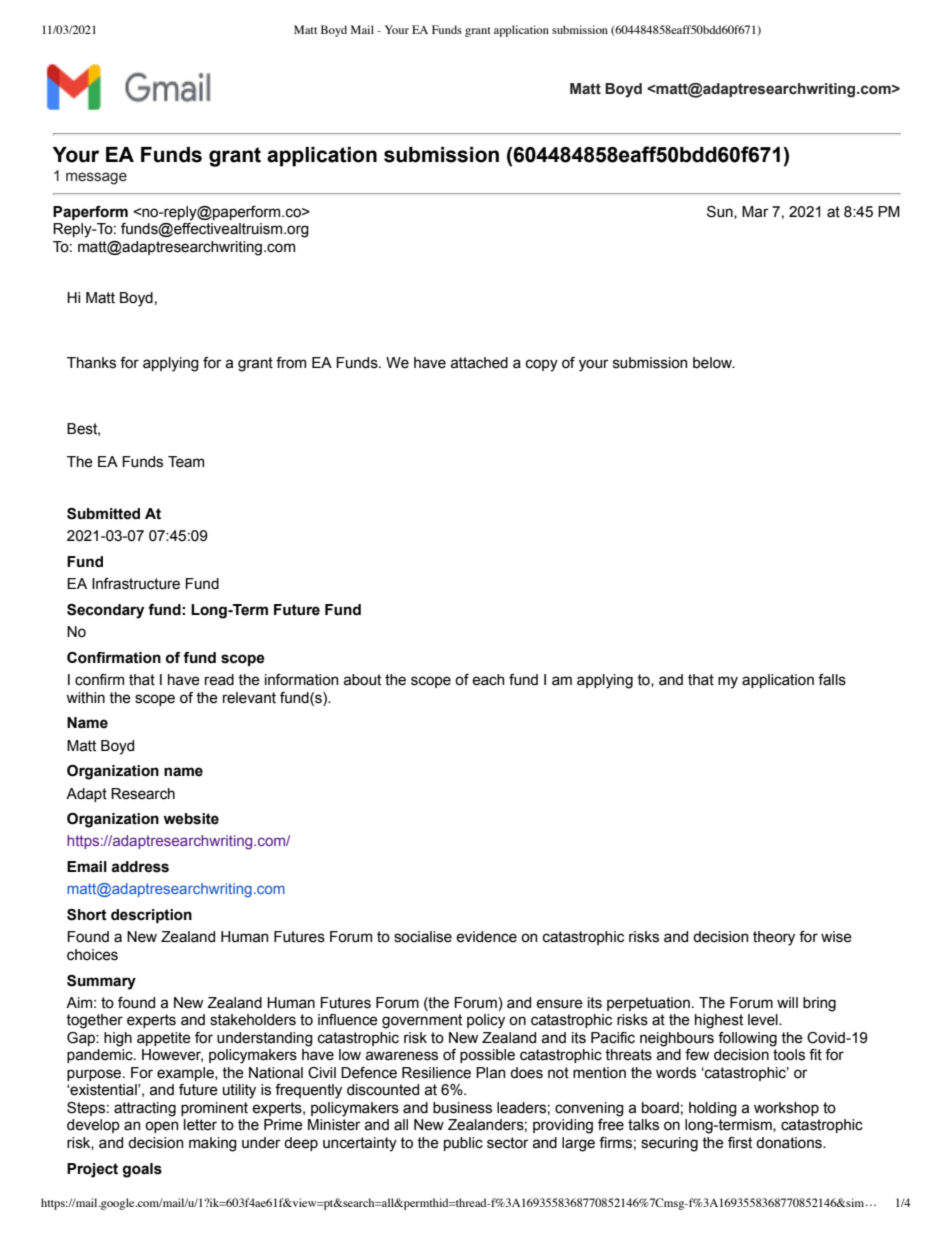  What do you see at coordinates (479, 363) in the screenshot?
I see `attached` at bounding box center [479, 363].
